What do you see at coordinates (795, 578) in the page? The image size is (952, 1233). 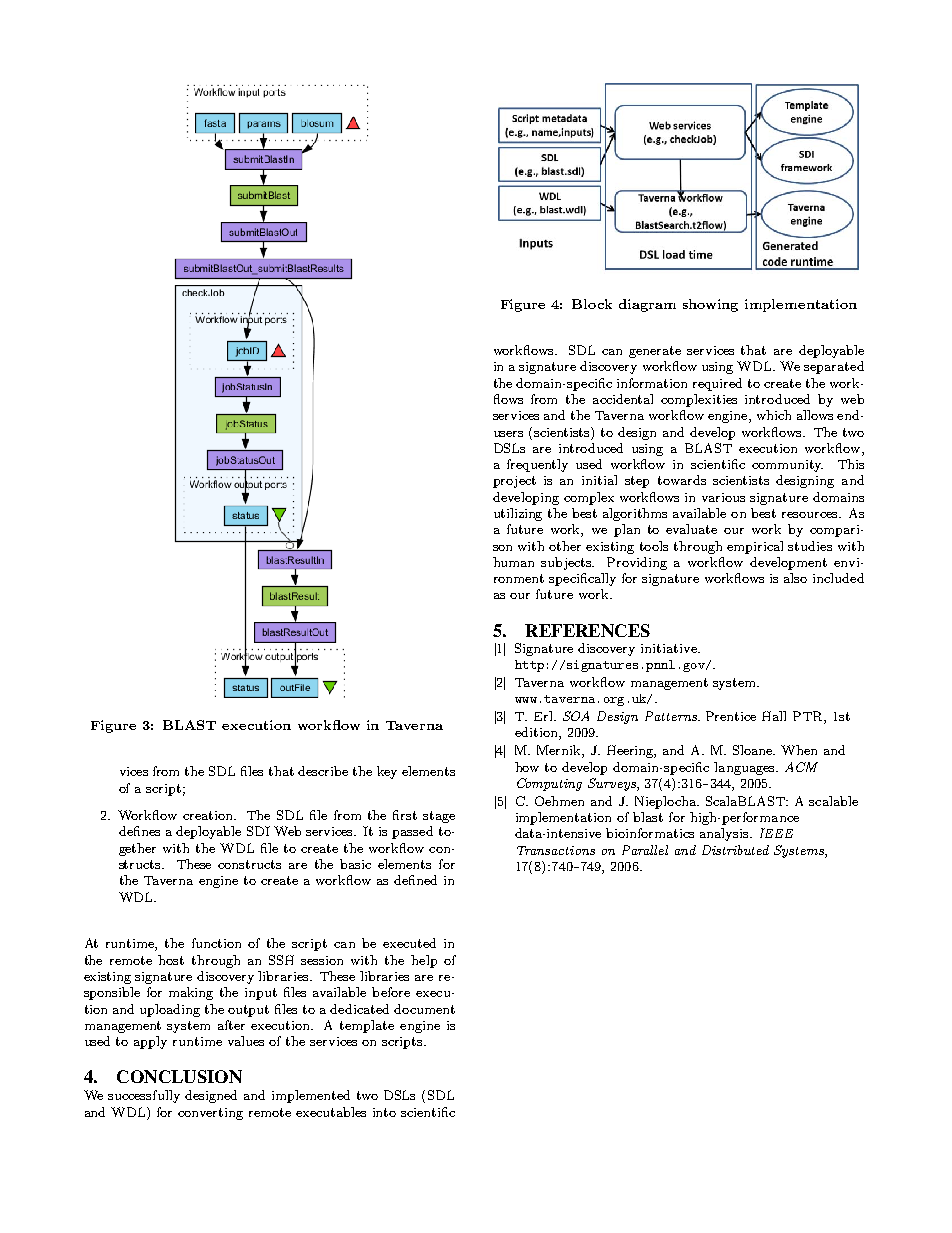 I see `also` at bounding box center [795, 578].
